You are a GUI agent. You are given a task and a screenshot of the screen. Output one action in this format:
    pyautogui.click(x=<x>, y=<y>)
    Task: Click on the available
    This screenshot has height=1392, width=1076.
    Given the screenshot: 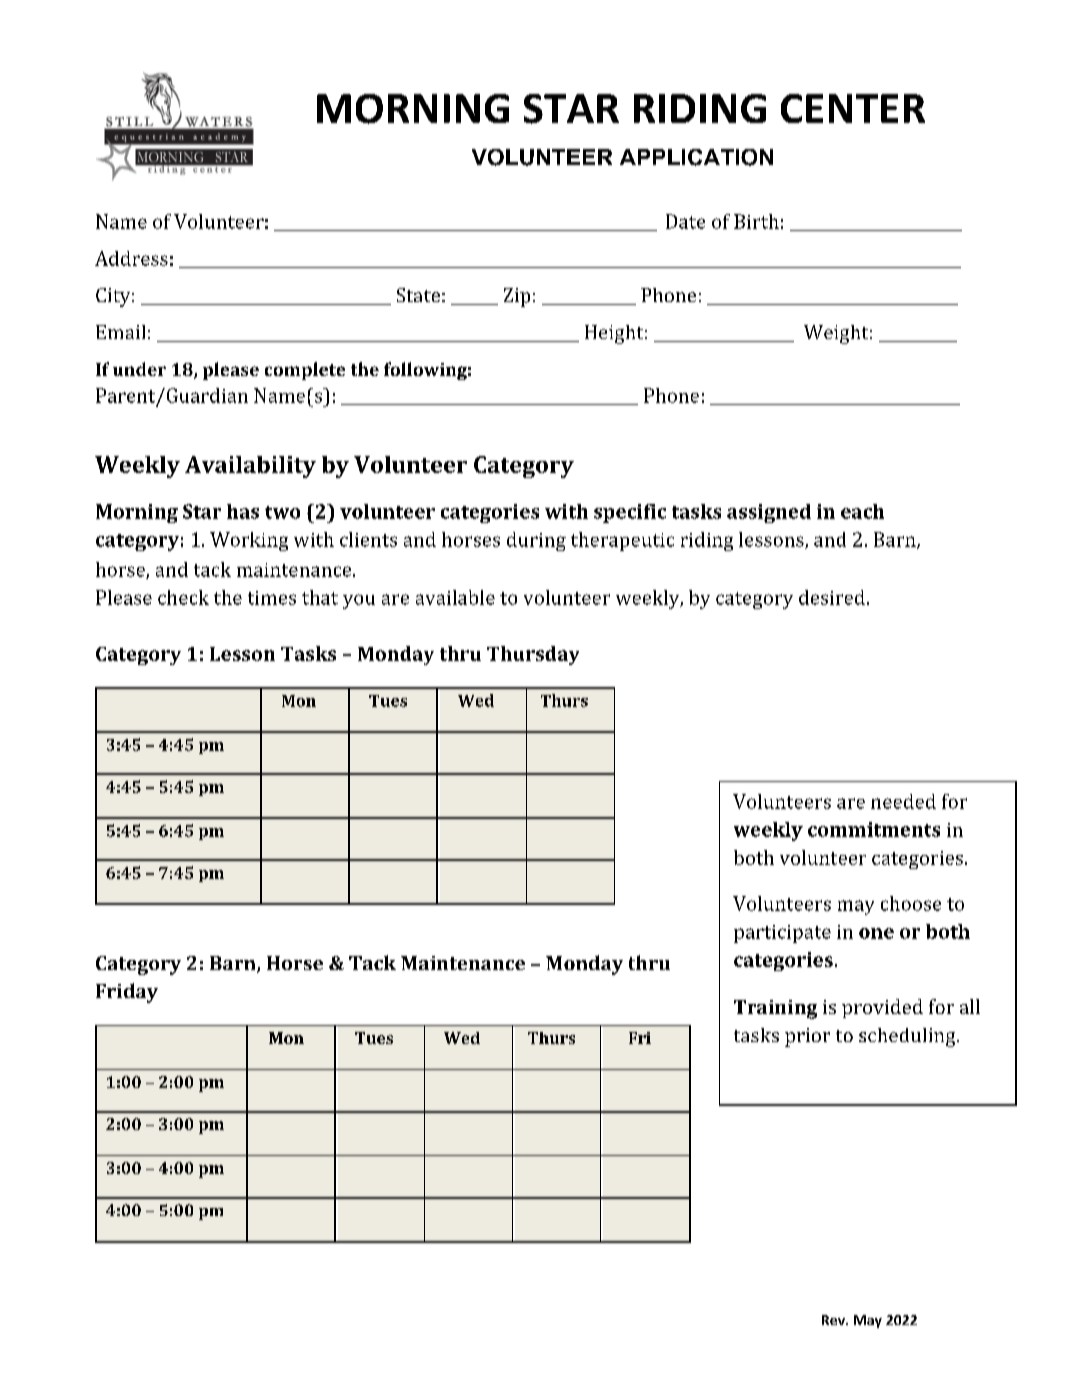 What is the action you would take?
    pyautogui.click(x=455, y=597)
